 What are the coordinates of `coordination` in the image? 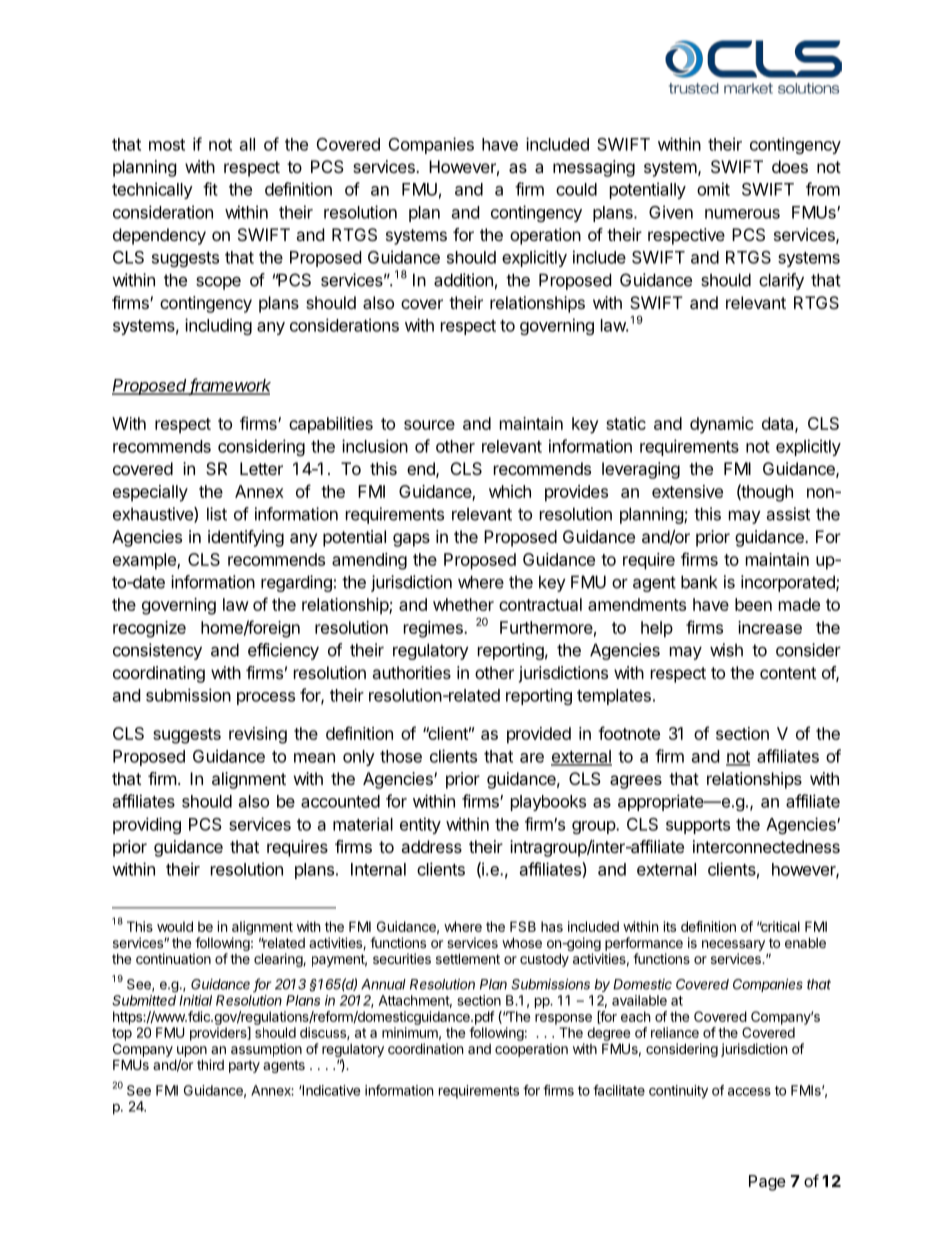 It's located at (425, 1048).
